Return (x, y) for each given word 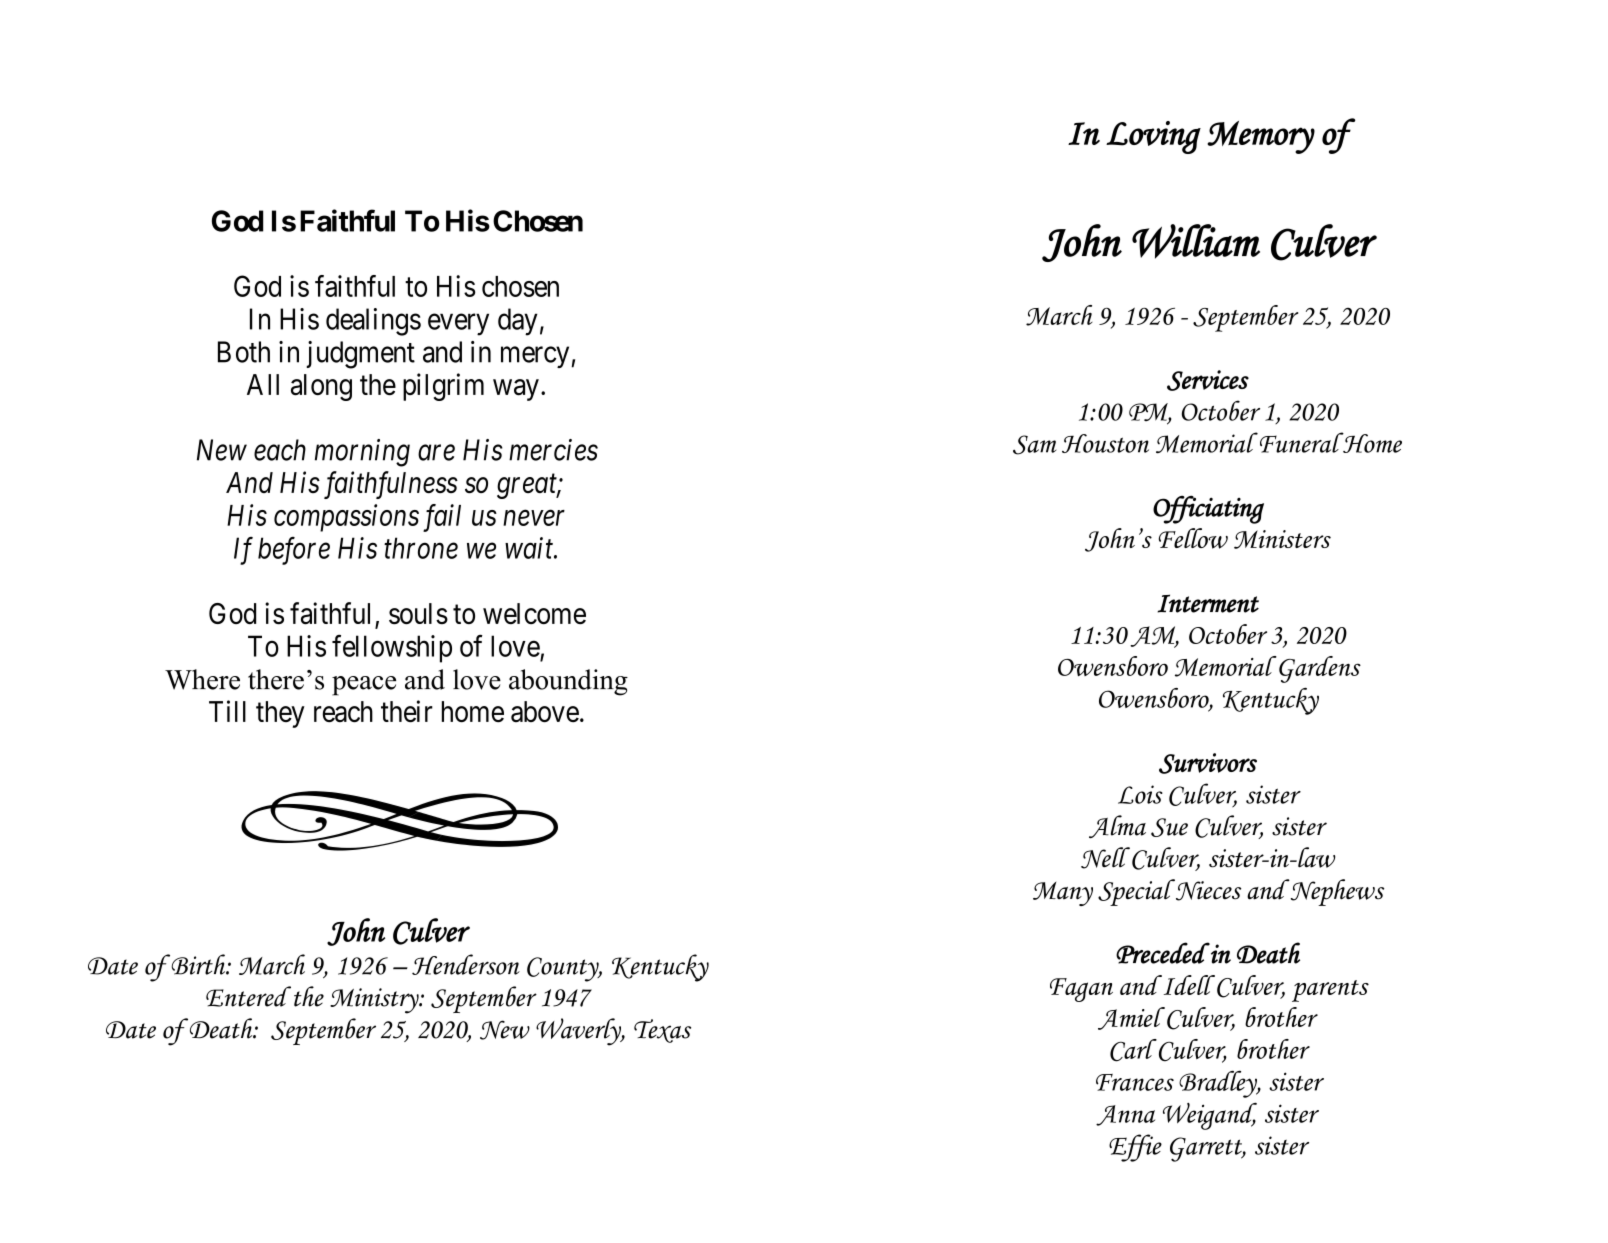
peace (364, 686)
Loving (1153, 137)
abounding (568, 682)
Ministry (375, 1001)
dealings (373, 322)
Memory (1261, 137)
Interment (1208, 603)
